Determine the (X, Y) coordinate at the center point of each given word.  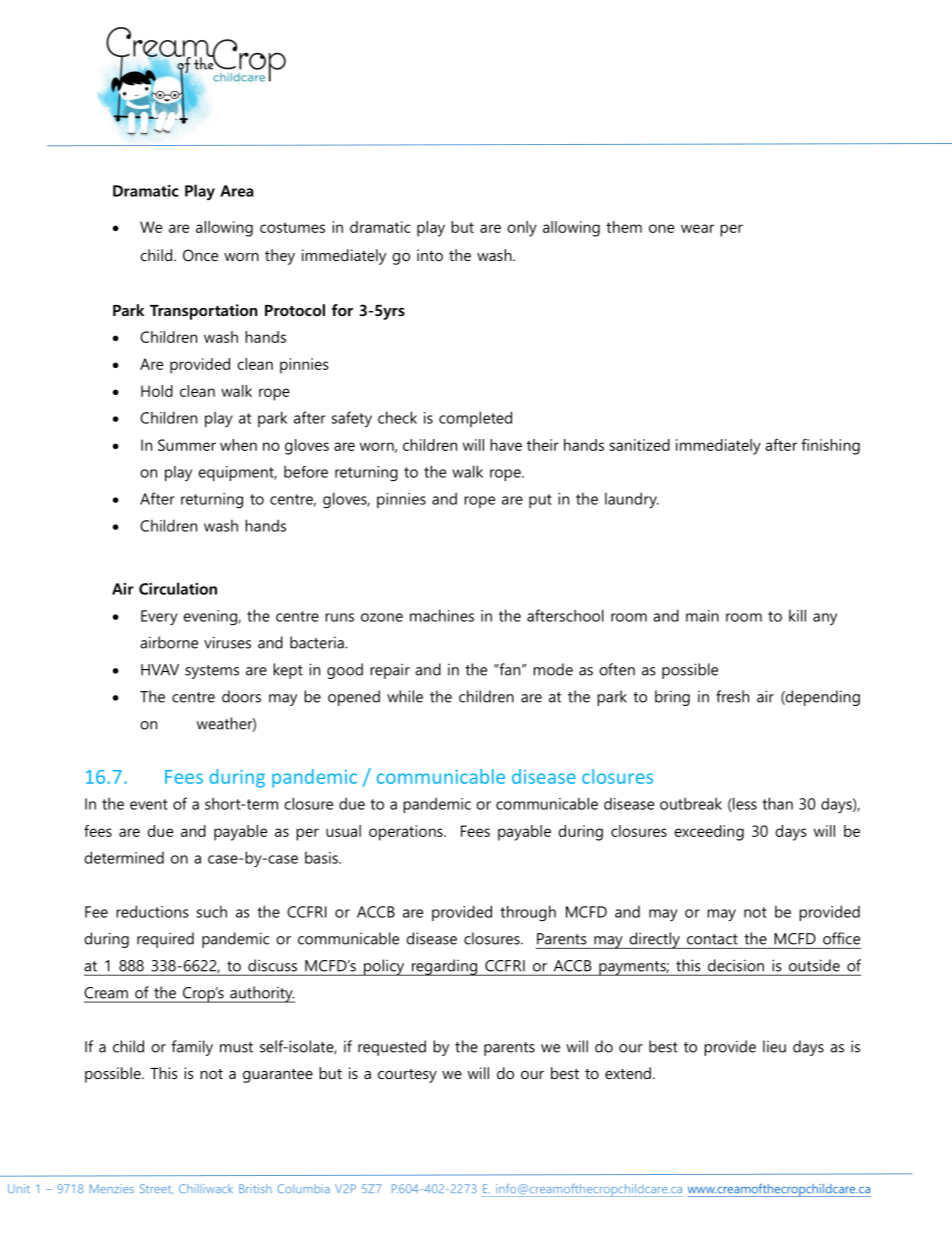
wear (697, 228)
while (405, 696)
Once (200, 255)
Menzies (112, 1188)
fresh (732, 696)
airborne (169, 642)
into (430, 255)
